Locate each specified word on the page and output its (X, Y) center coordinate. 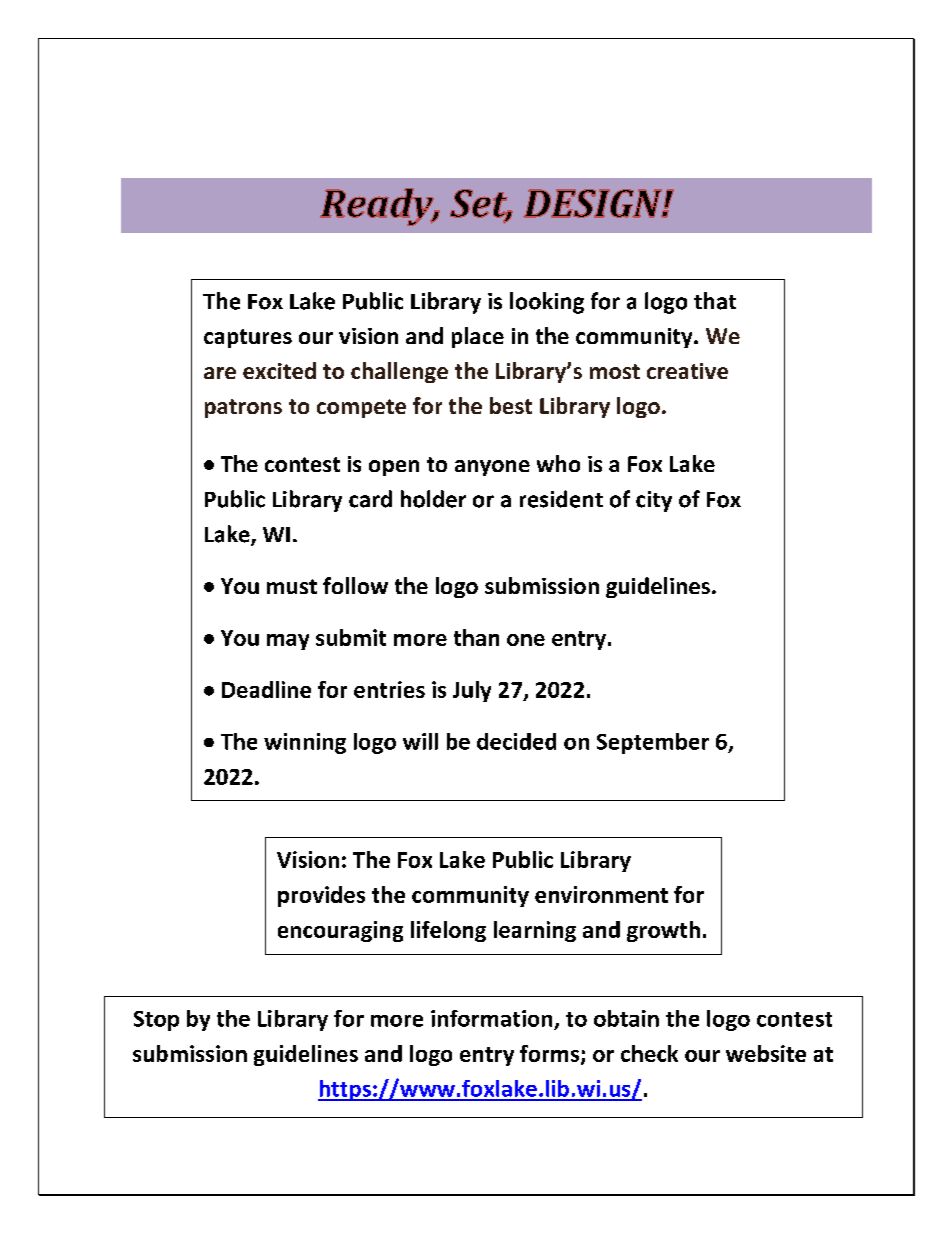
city (654, 501)
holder (433, 499)
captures (248, 338)
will (420, 741)
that (715, 301)
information (491, 1018)
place (478, 337)
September (653, 743)
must (292, 586)
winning (305, 743)
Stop (156, 1021)
